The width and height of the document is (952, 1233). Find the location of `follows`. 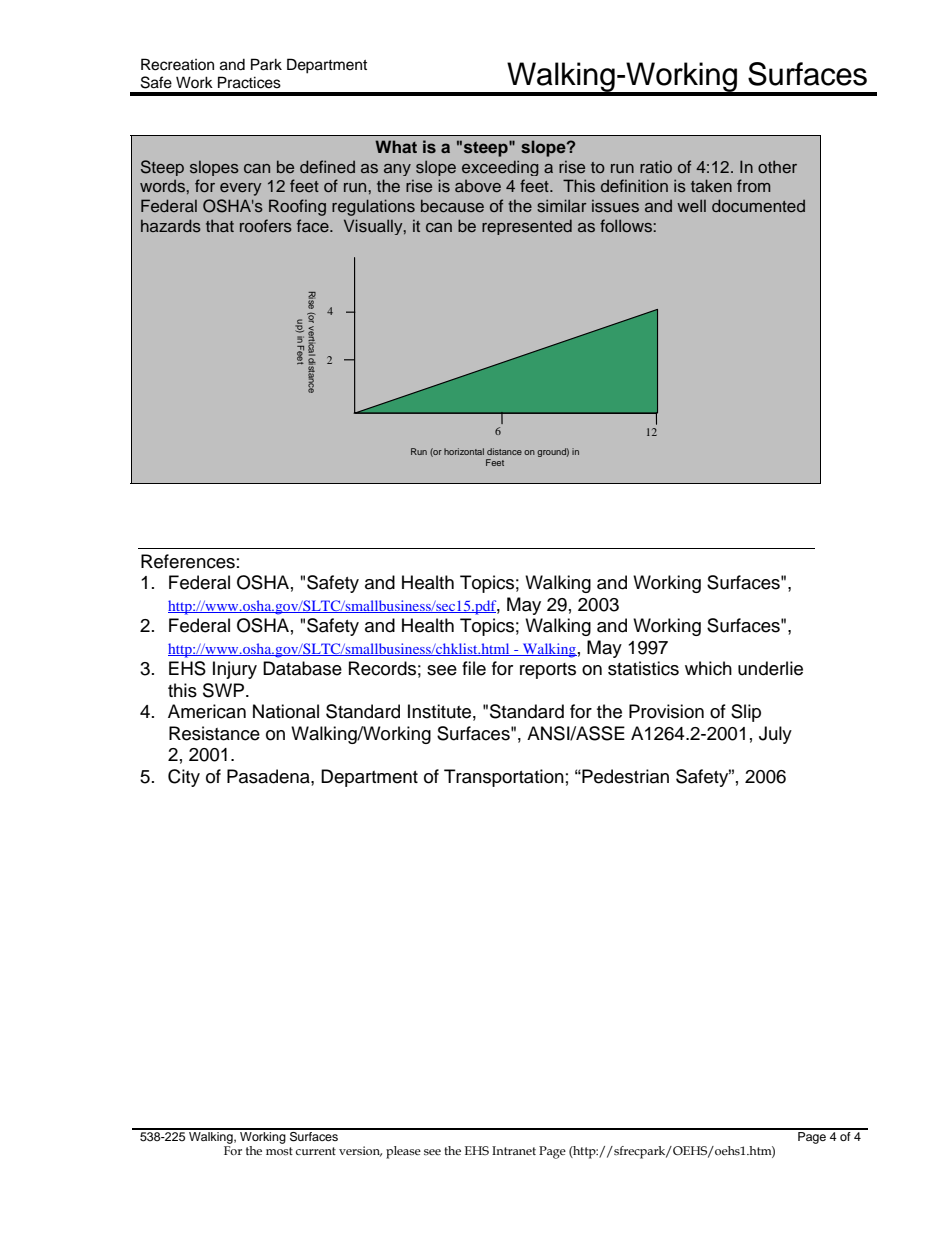

follows is located at coordinates (627, 226).
